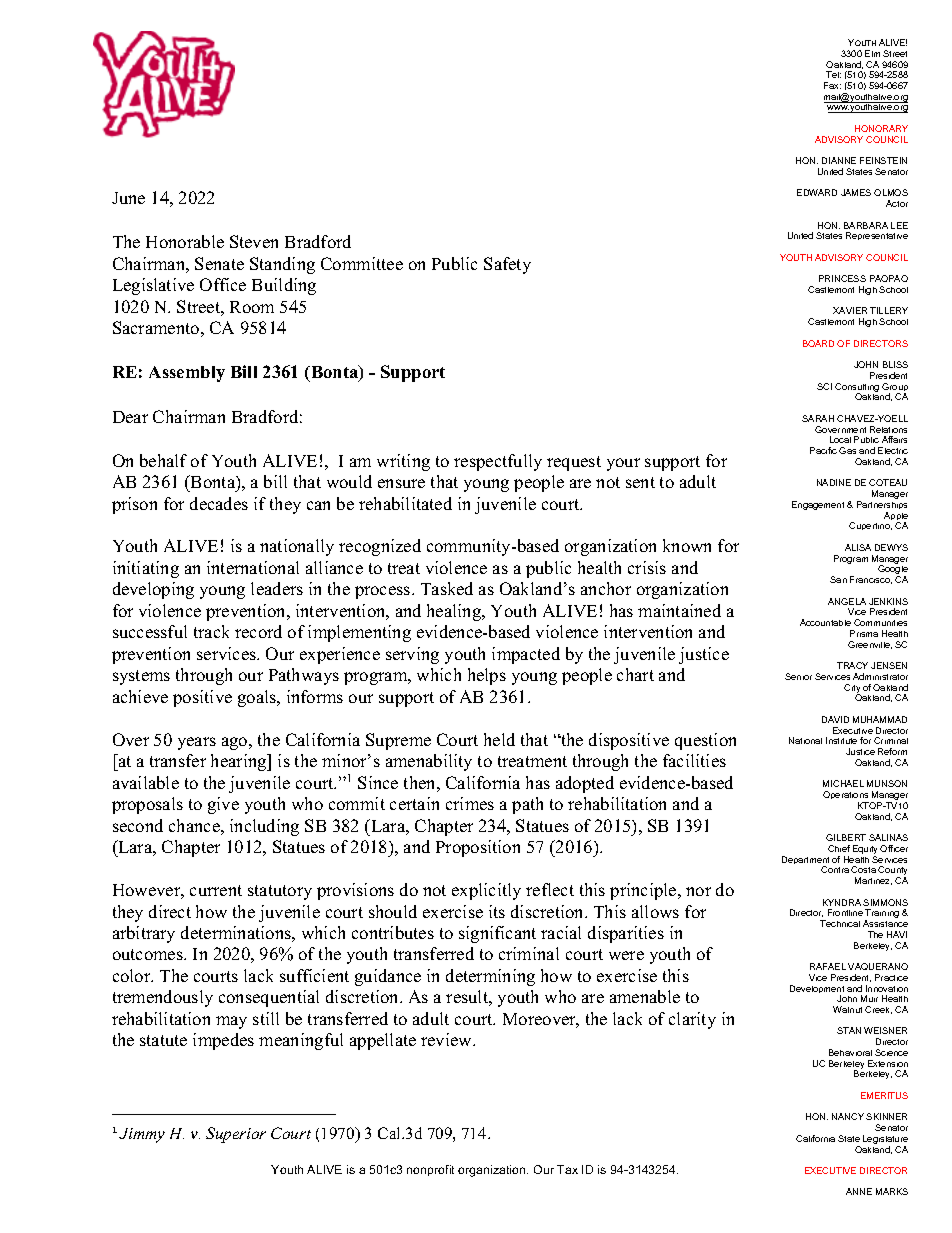 The image size is (952, 1233). What do you see at coordinates (507, 265) in the page?
I see `Safety` at bounding box center [507, 265].
